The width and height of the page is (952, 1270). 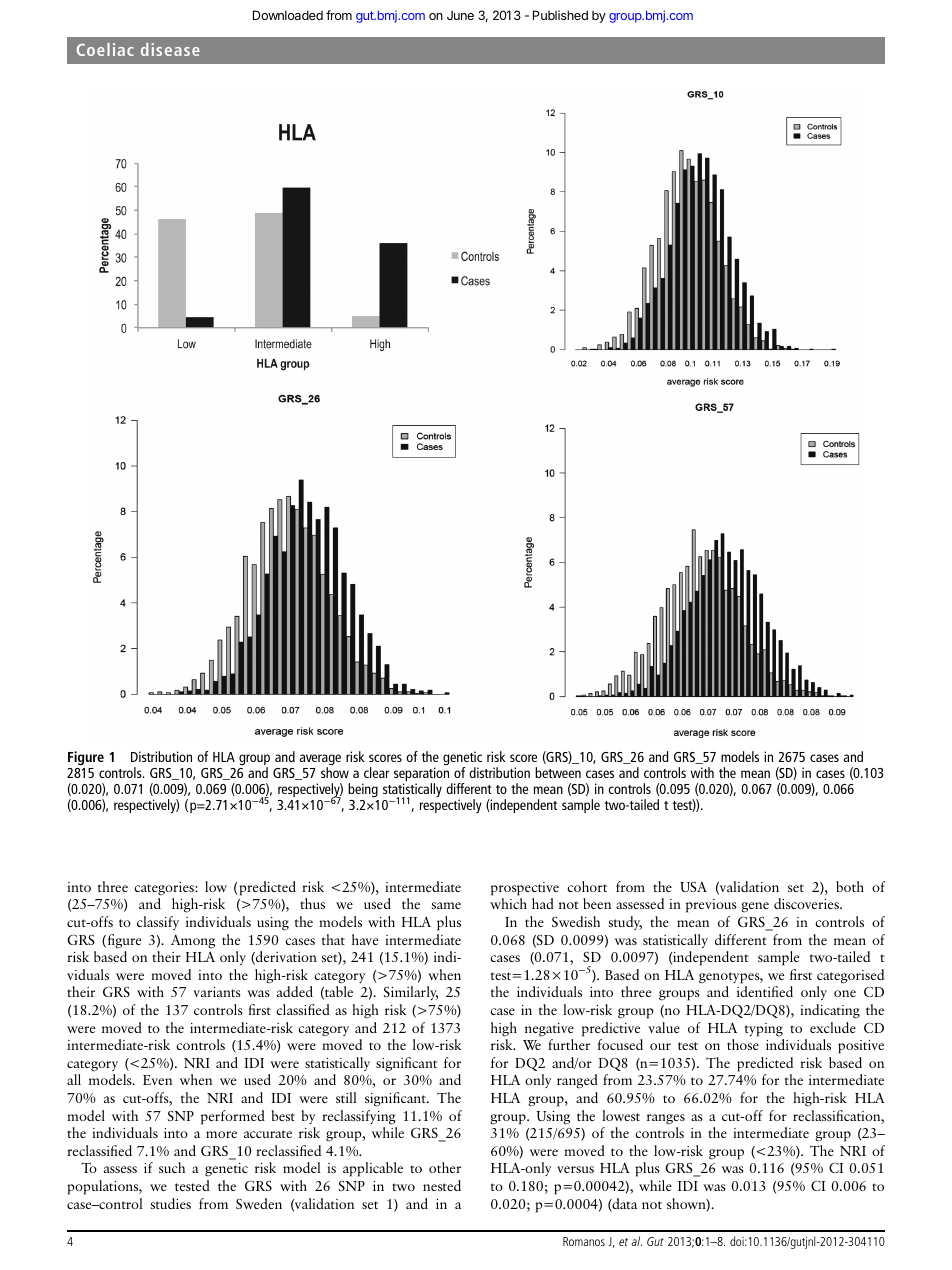 What do you see at coordinates (165, 889) in the page?
I see `categories` at bounding box center [165, 889].
